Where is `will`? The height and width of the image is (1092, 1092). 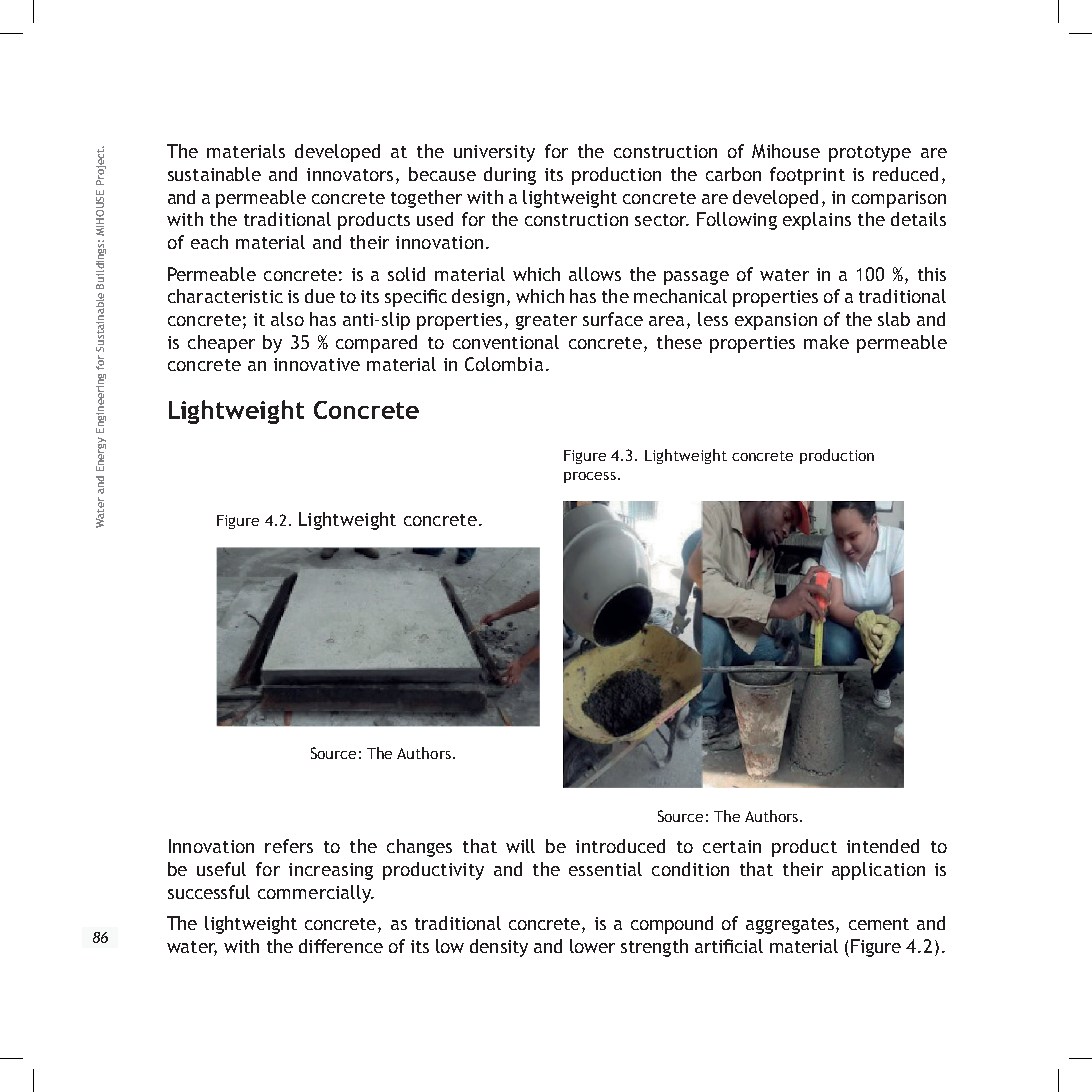
will is located at coordinates (520, 846).
